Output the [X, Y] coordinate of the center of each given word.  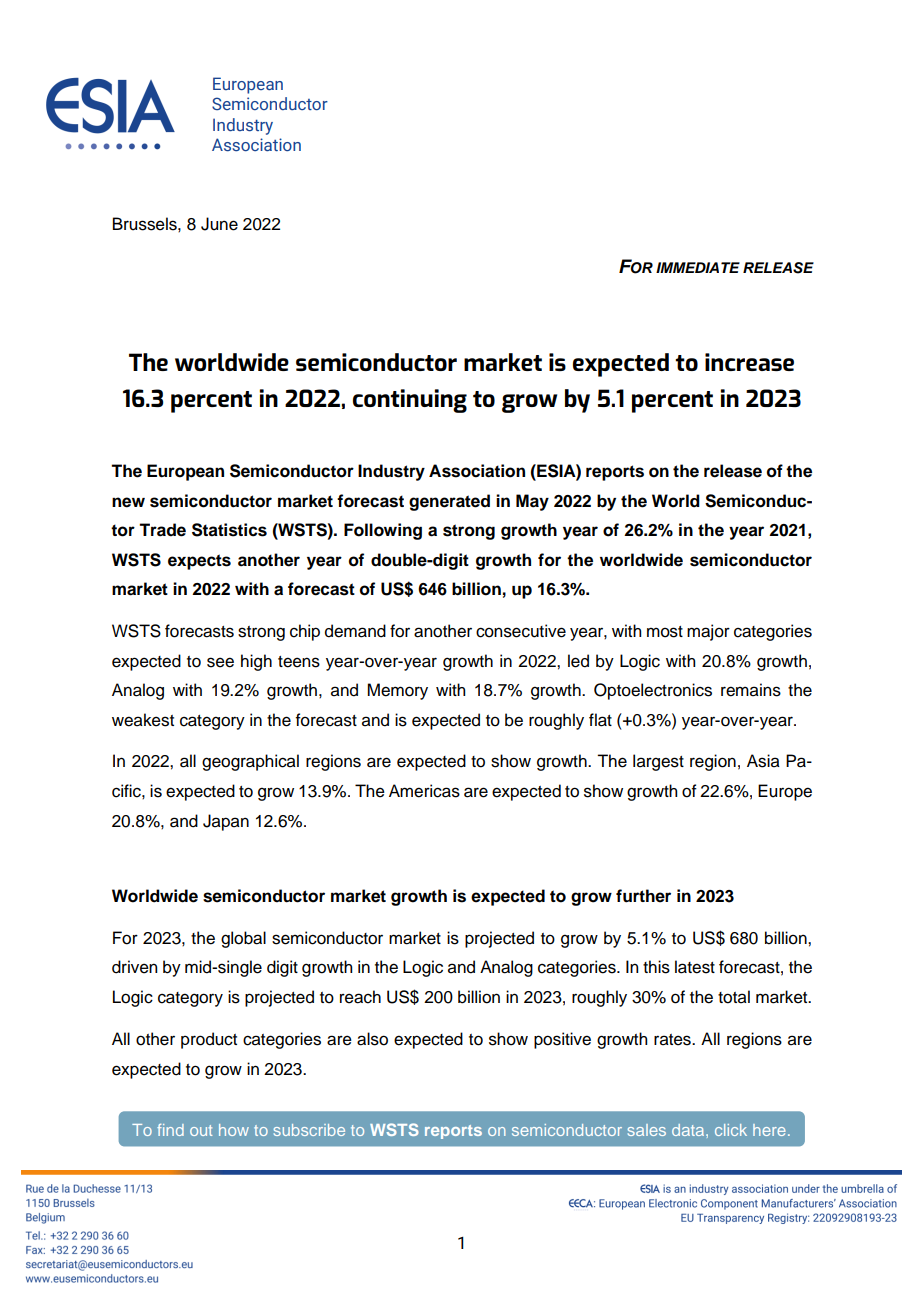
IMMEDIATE [698, 267]
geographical [250, 762]
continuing [410, 401]
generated [449, 502]
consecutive [521, 631]
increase [749, 362]
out [201, 1130]
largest [658, 762]
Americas [424, 791]
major [708, 632]
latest [695, 967]
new [128, 502]
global [243, 939]
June [219, 224]
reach [360, 997]
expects [199, 562]
